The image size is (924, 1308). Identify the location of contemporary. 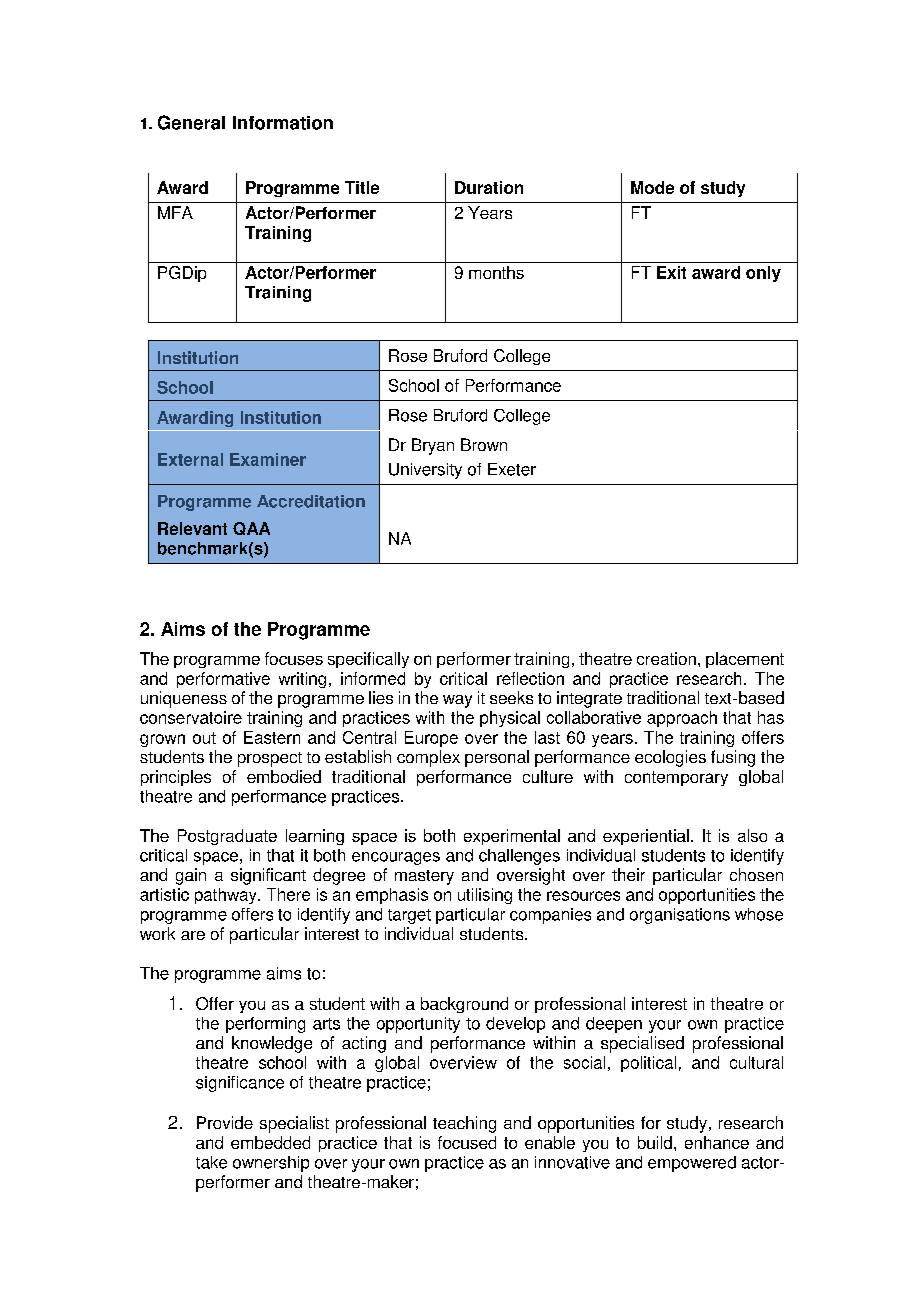
(676, 778).
